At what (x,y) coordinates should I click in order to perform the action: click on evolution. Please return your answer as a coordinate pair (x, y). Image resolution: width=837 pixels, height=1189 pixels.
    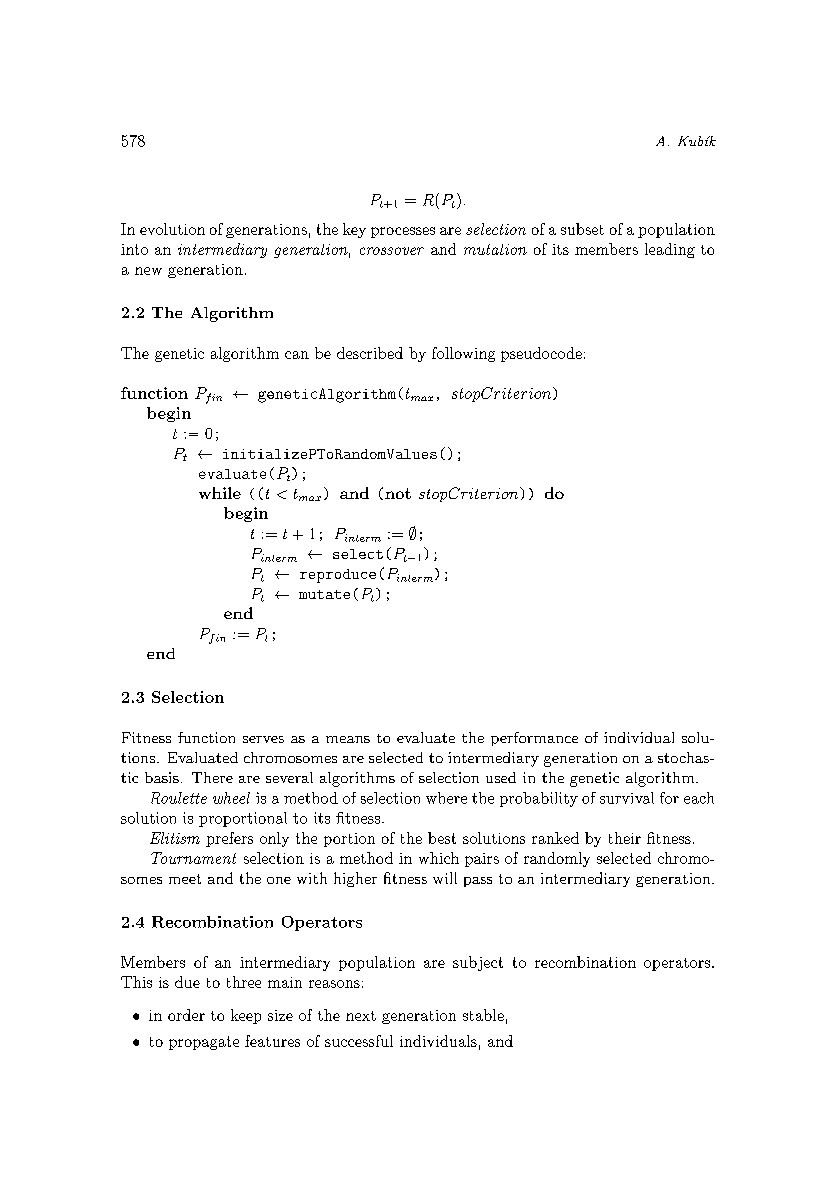
    Looking at the image, I should click on (172, 229).
